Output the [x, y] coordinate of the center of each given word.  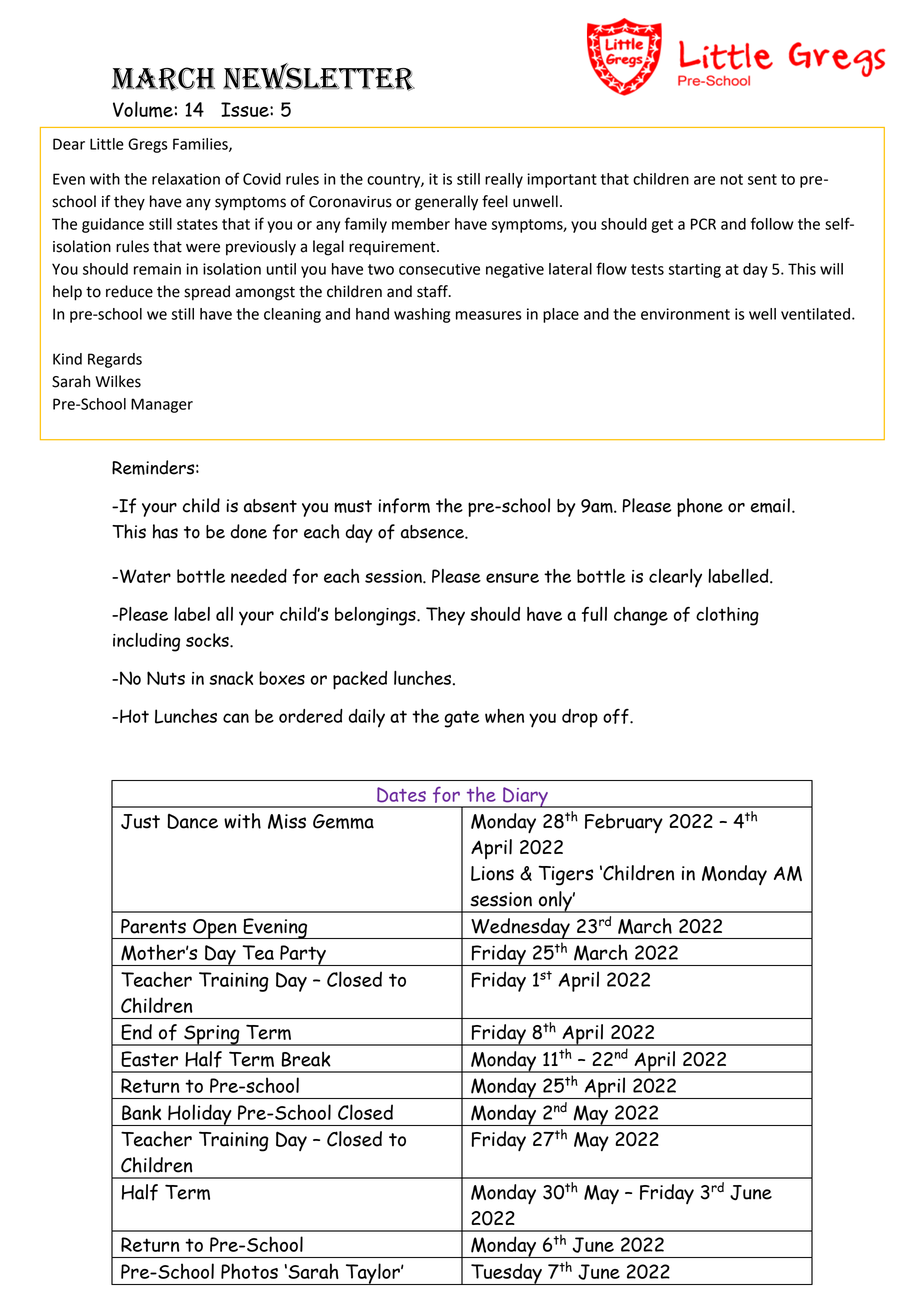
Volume [144, 109]
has [165, 531]
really [504, 180]
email [770, 505]
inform [404, 506]
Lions [492, 873]
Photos [249, 1271]
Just [140, 821]
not [732, 179]
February [624, 823]
